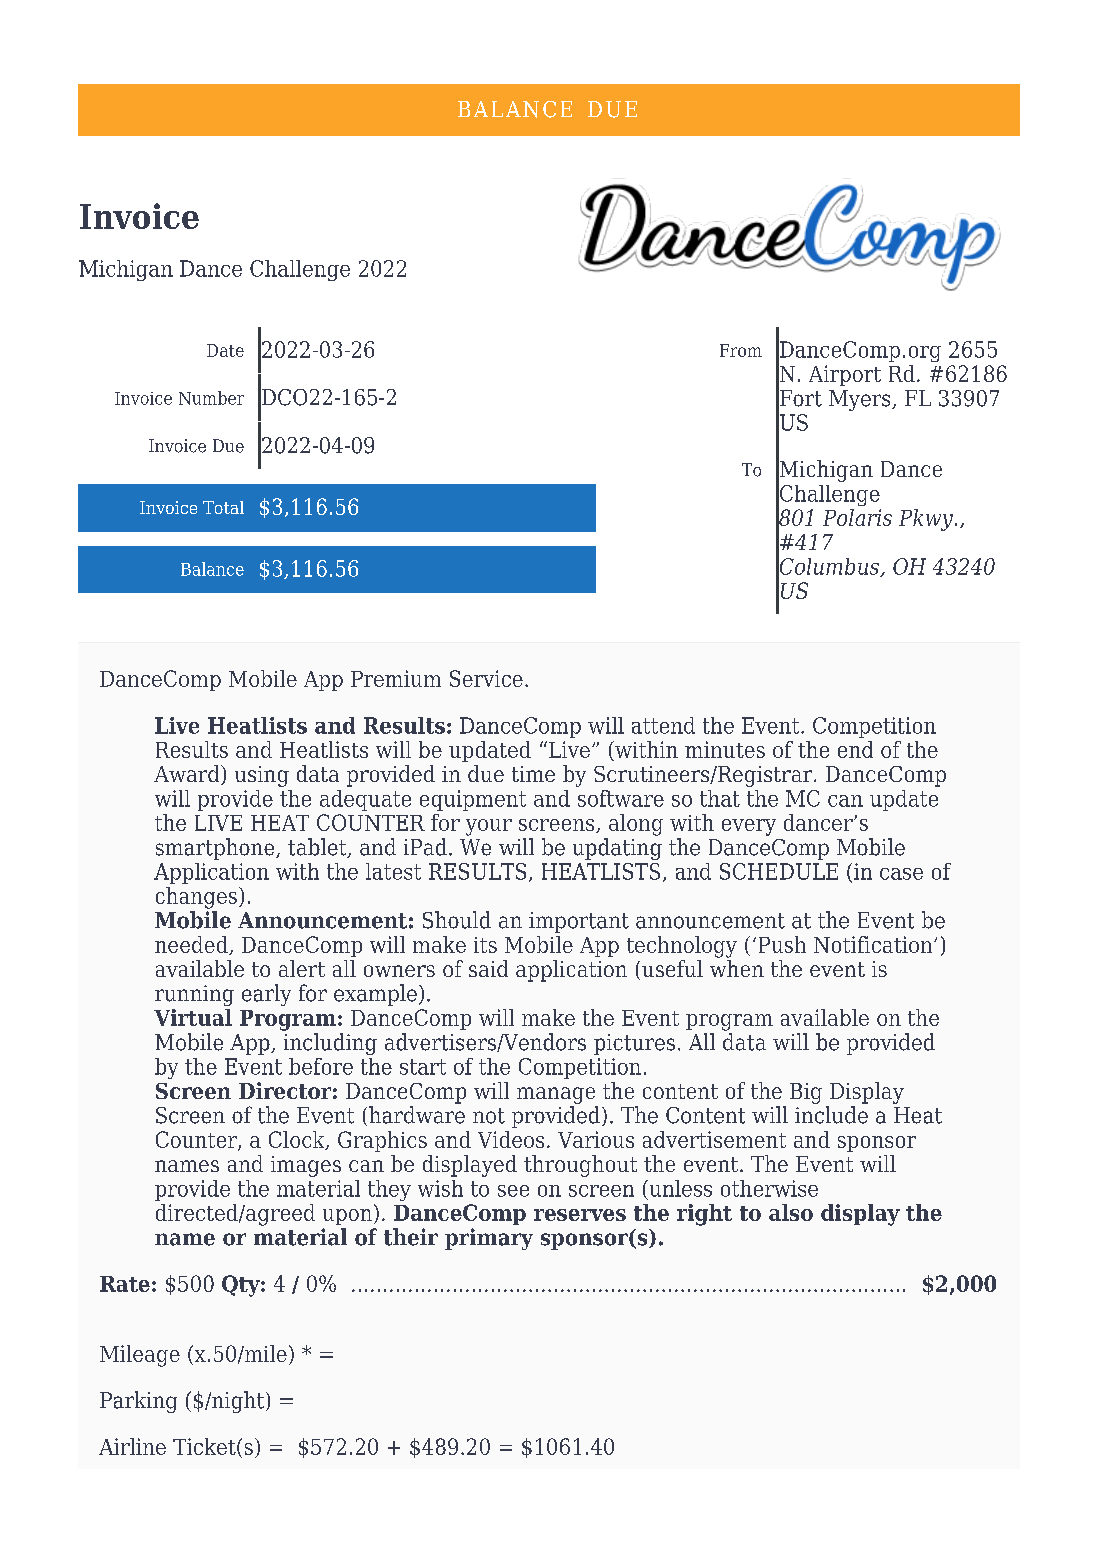 The height and width of the screenshot is (1553, 1098). Describe the element at coordinates (845, 375) in the screenshot. I see `Airport` at that location.
